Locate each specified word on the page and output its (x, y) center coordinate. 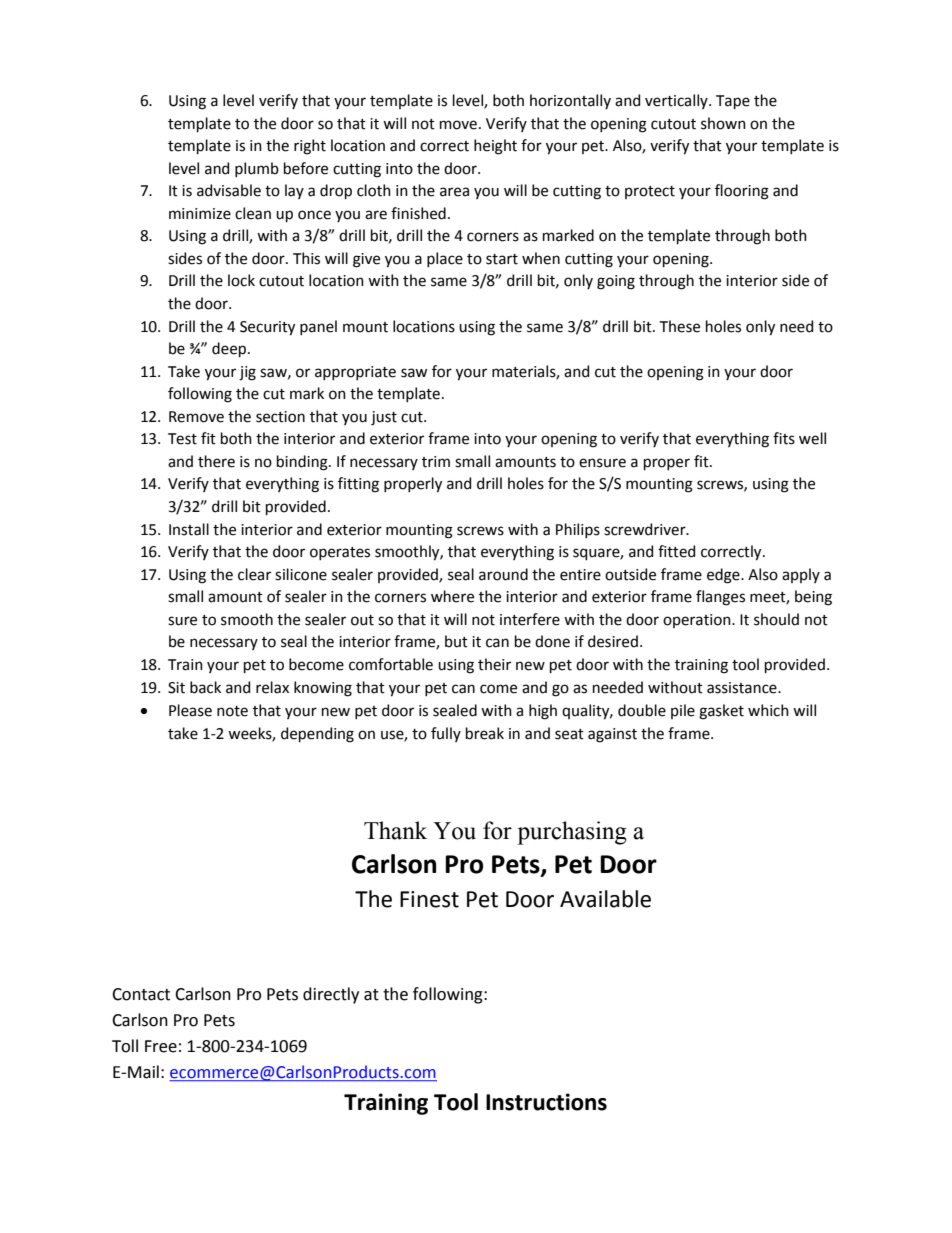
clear (254, 574)
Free (161, 1046)
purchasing (572, 833)
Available (605, 899)
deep (230, 349)
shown (723, 123)
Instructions (546, 1102)
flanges (720, 598)
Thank (395, 830)
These (680, 326)
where (452, 596)
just (384, 418)
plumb (257, 169)
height (495, 147)
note (232, 711)
